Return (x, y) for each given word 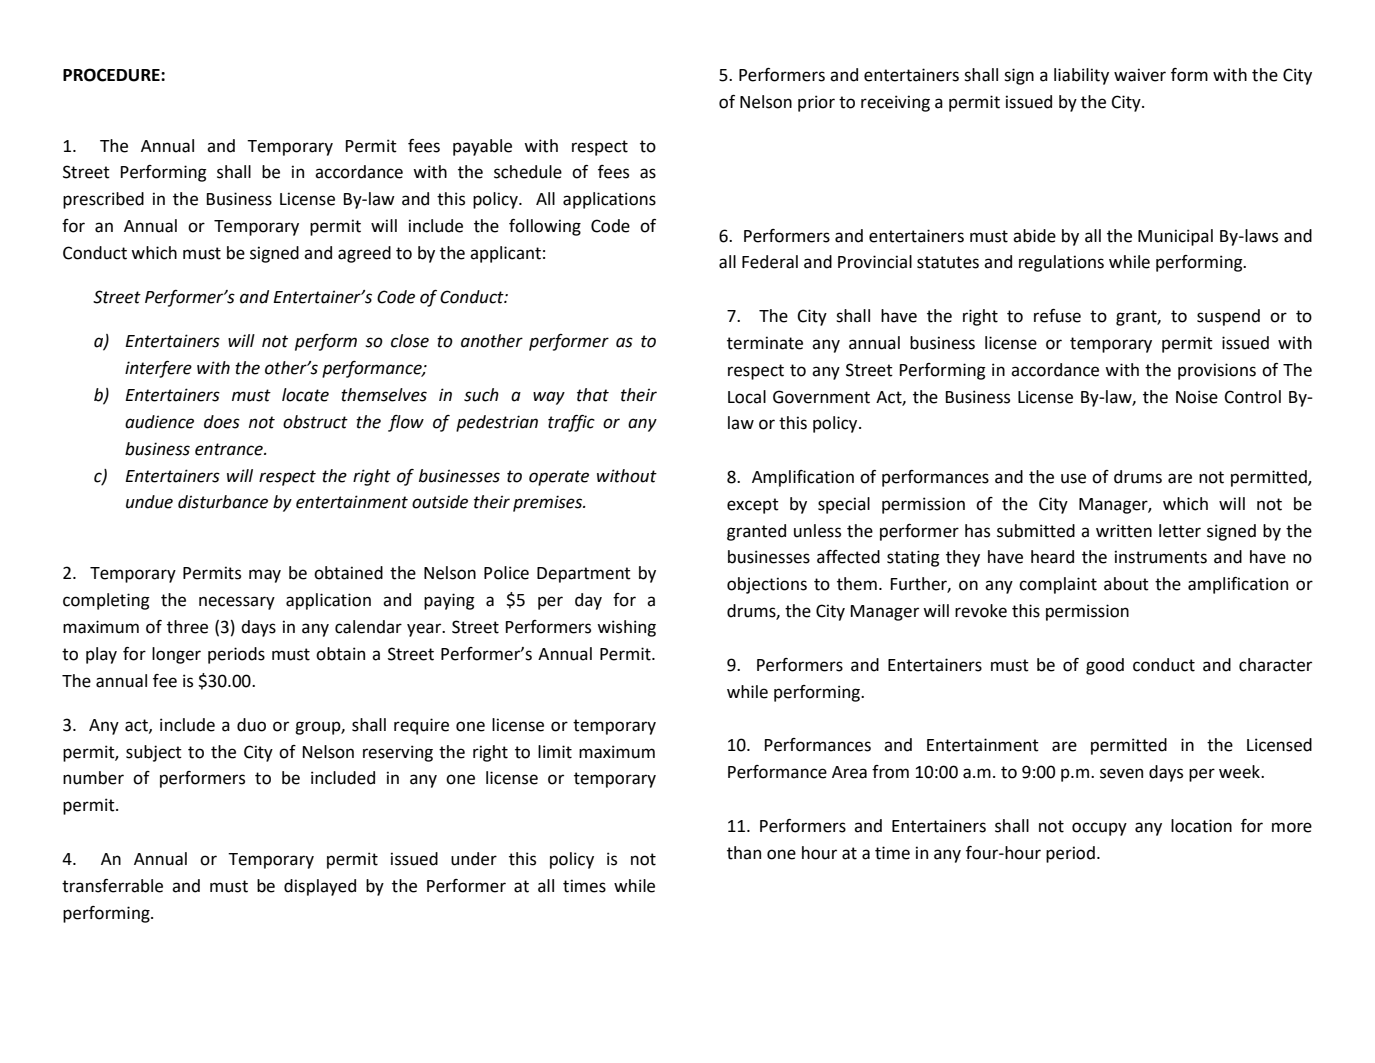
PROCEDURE (112, 75)
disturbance (223, 502)
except (753, 506)
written (1124, 531)
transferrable (112, 886)
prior (816, 103)
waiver (1140, 75)
